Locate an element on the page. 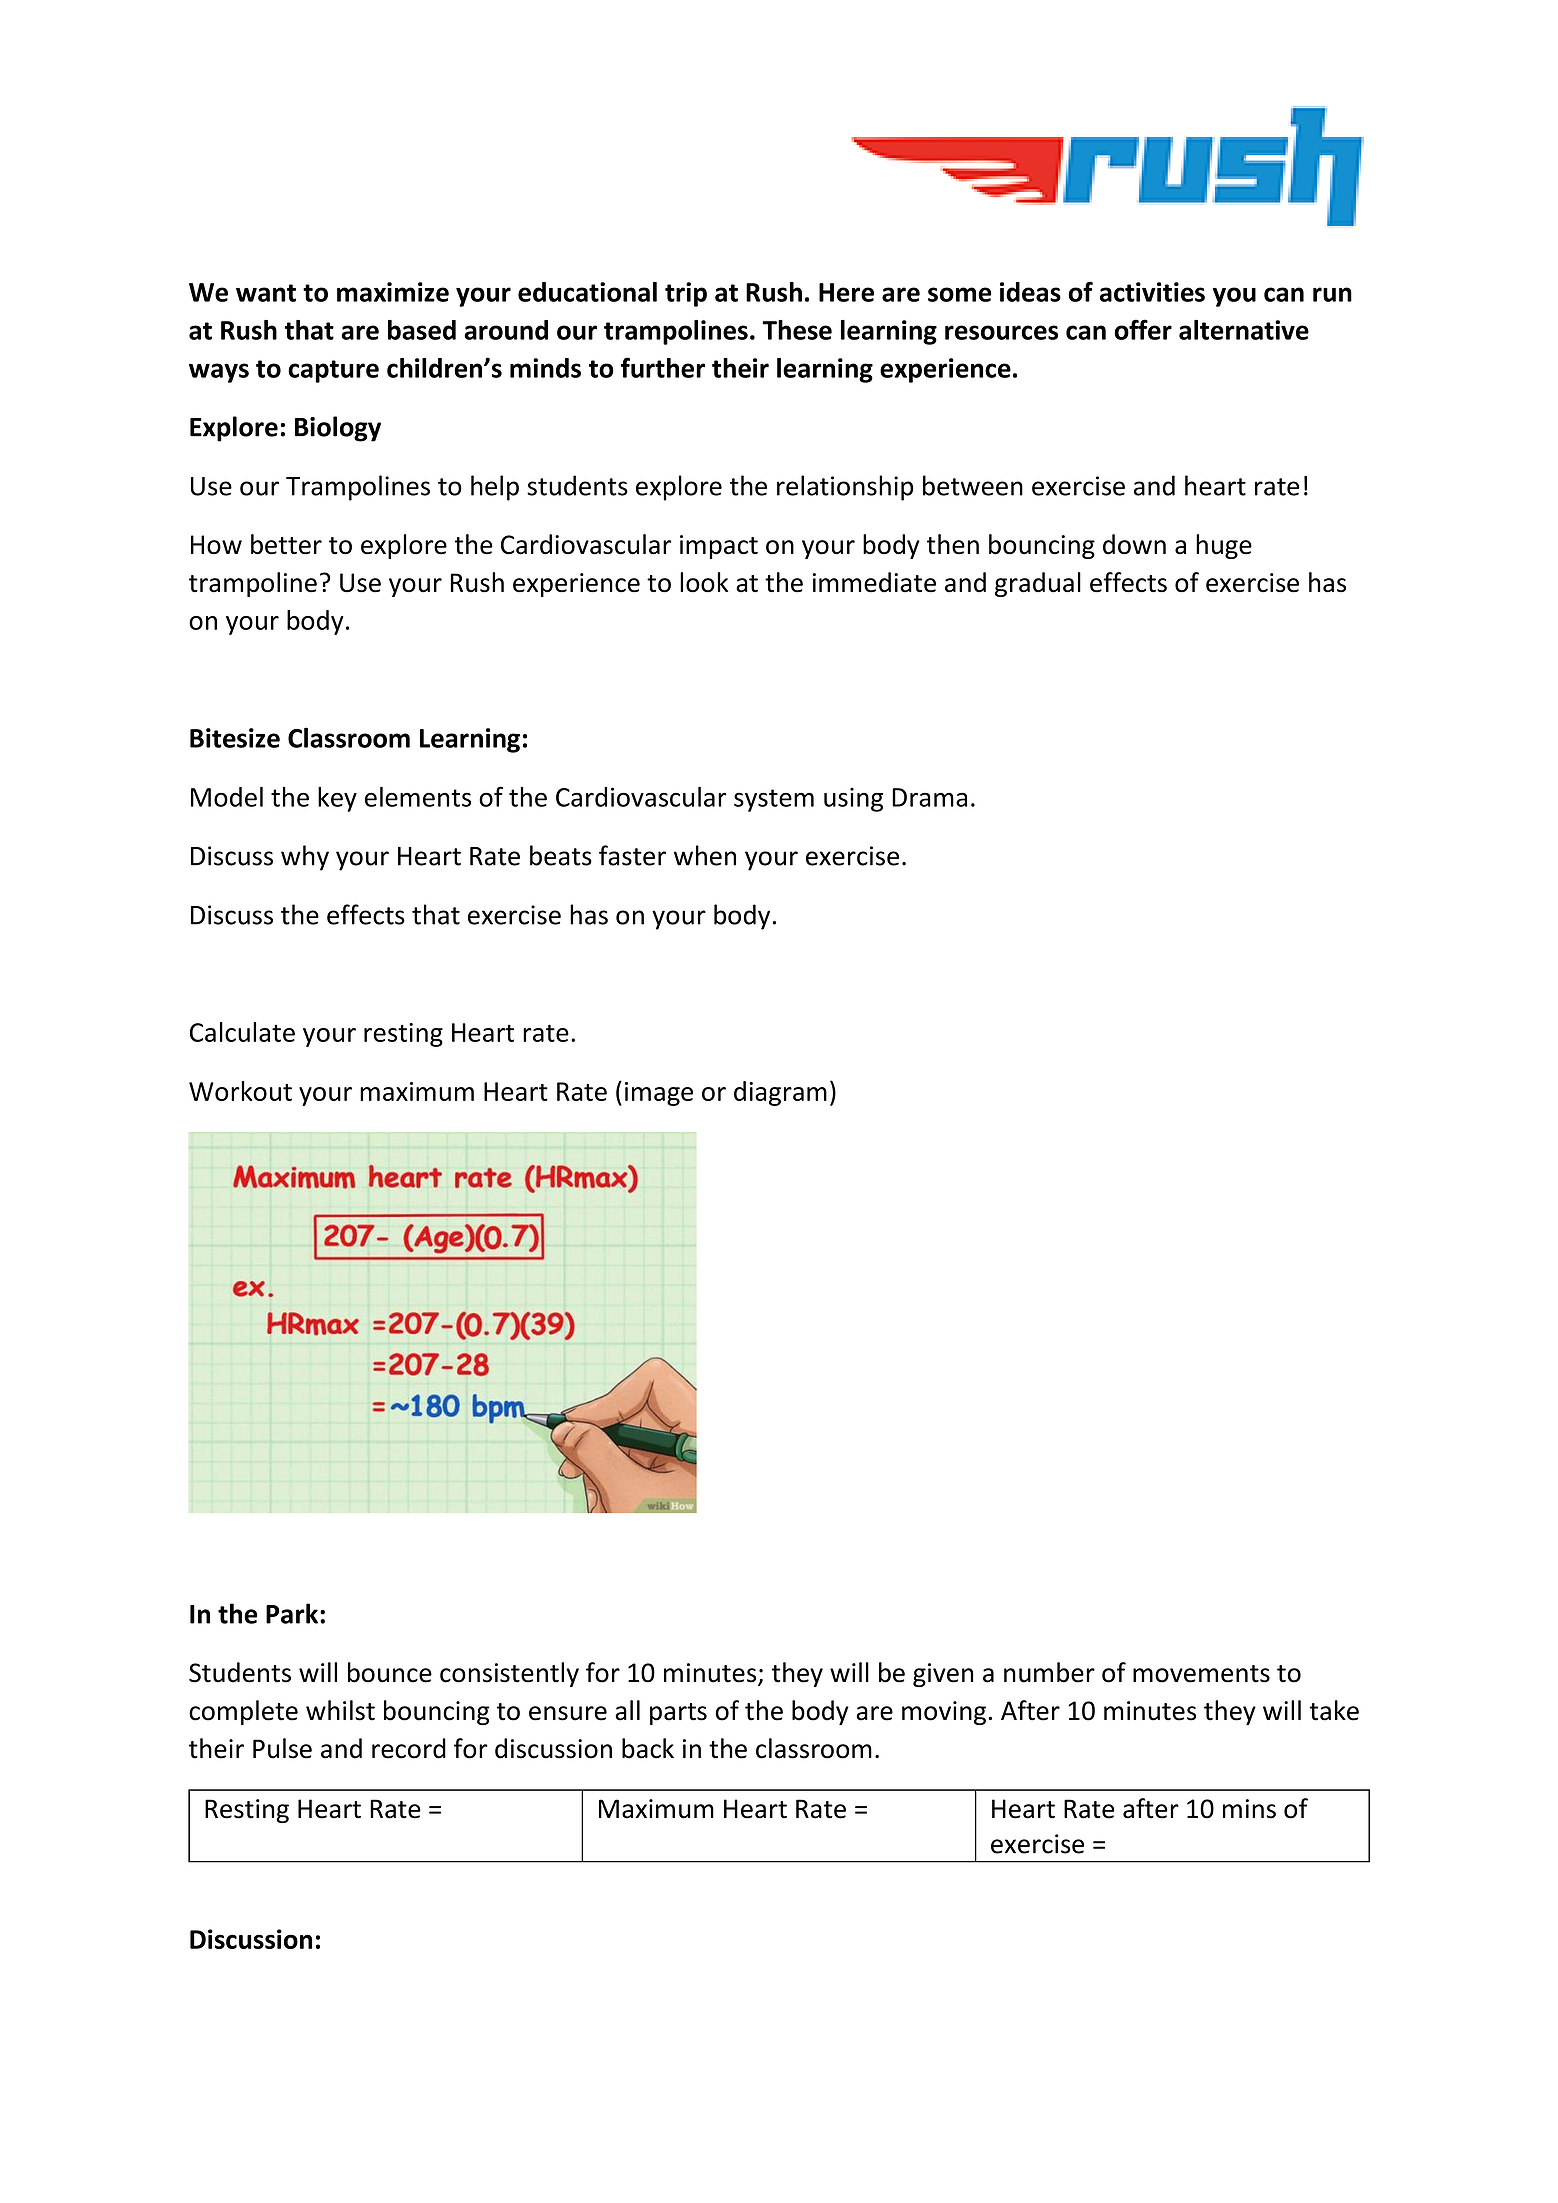 The height and width of the page is (2203, 1558). record is located at coordinates (409, 1748).
